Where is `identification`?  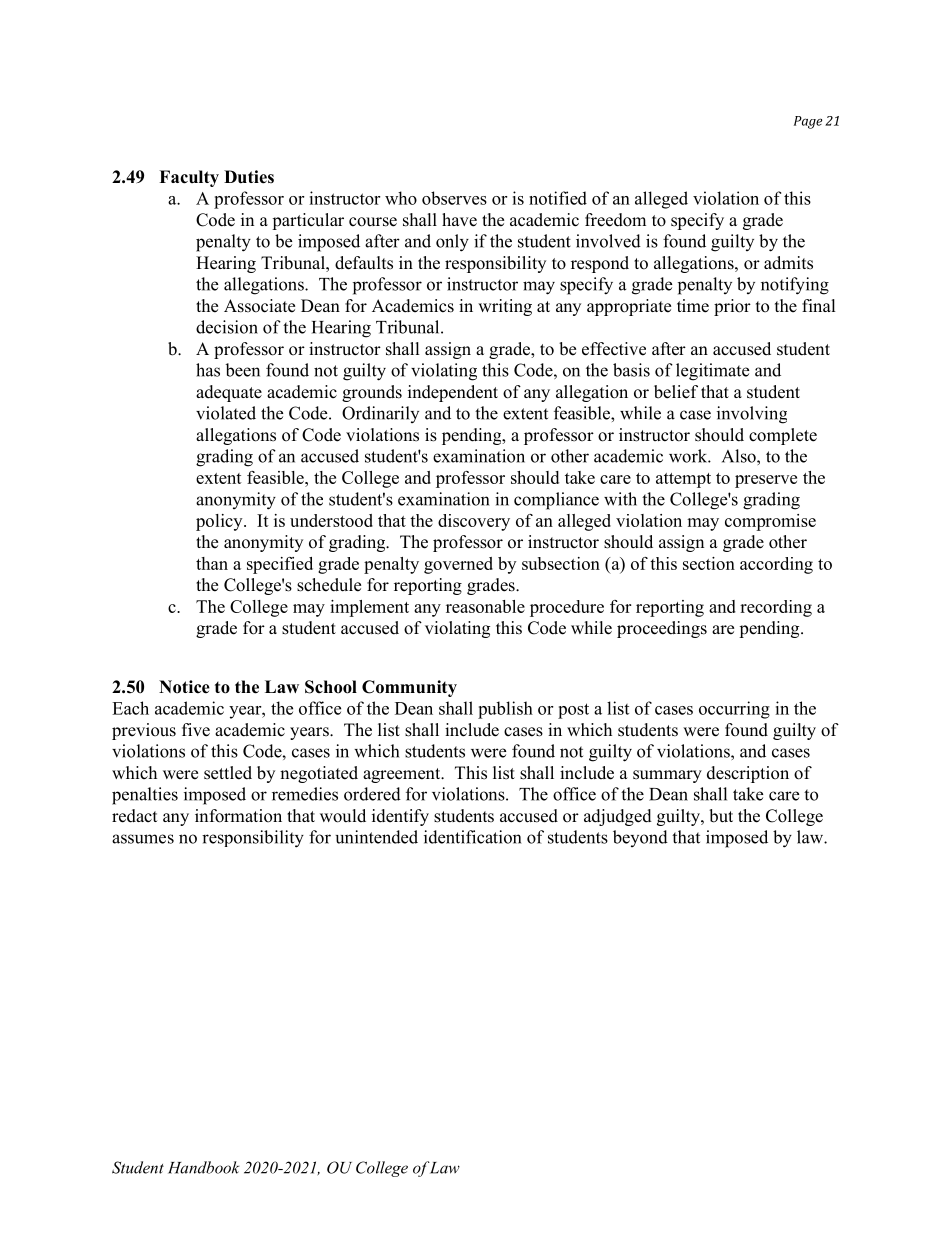 identification is located at coordinates (472, 837).
